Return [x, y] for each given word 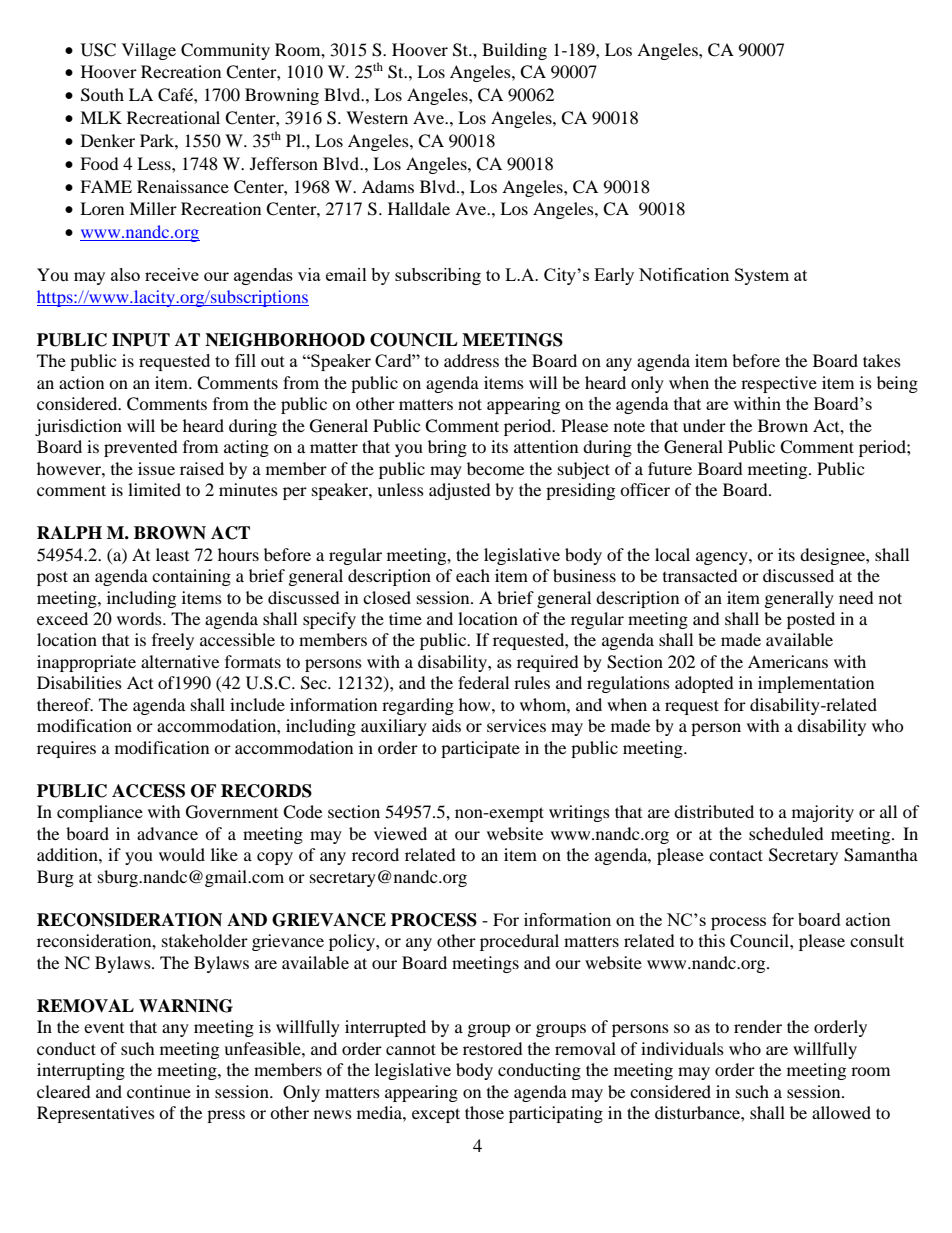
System [762, 276]
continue [159, 1091]
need [856, 597]
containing [191, 577]
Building [514, 51]
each [473, 575]
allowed [841, 1112]
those [484, 1112]
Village [149, 51]
